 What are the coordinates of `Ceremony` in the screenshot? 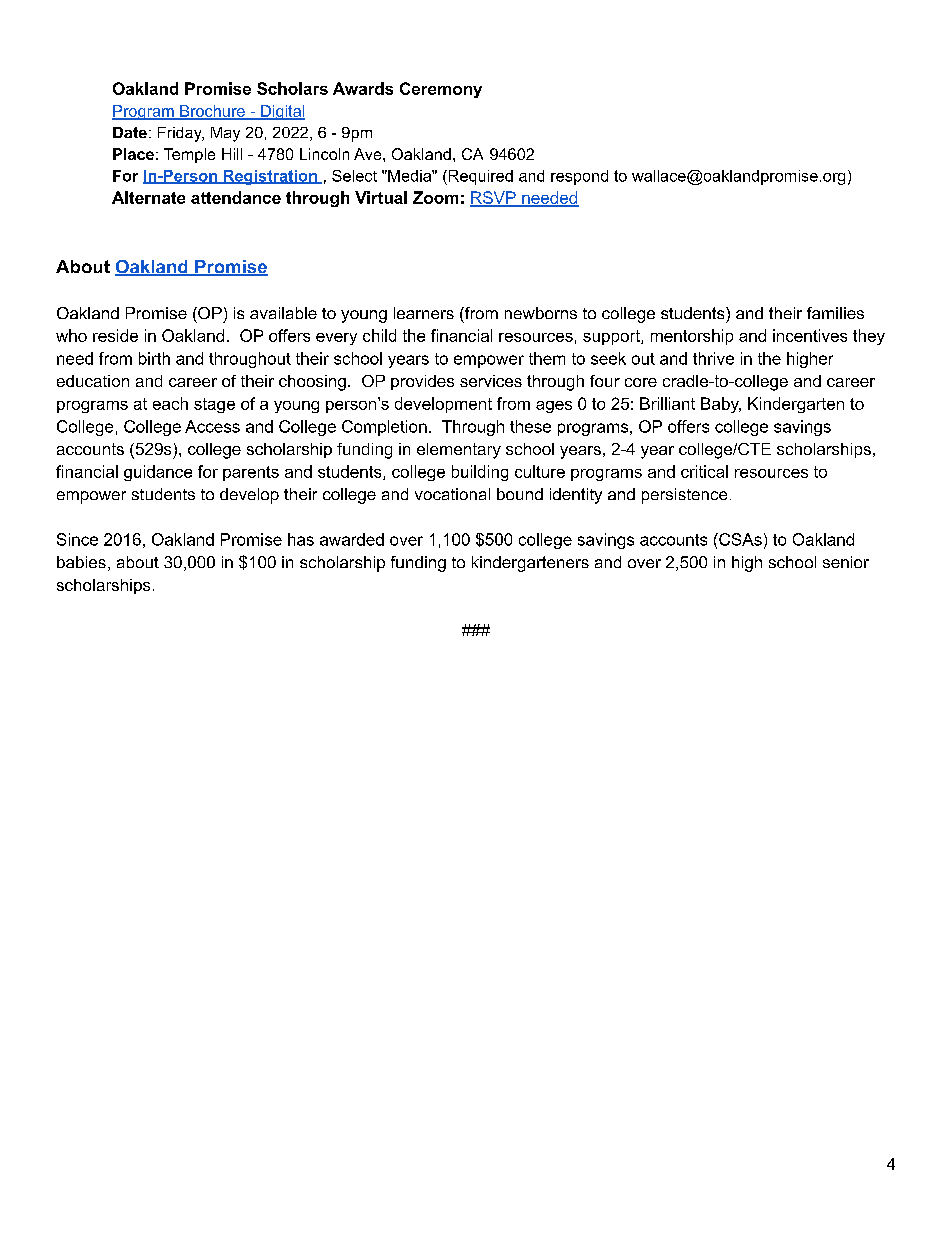 It's located at (441, 90).
